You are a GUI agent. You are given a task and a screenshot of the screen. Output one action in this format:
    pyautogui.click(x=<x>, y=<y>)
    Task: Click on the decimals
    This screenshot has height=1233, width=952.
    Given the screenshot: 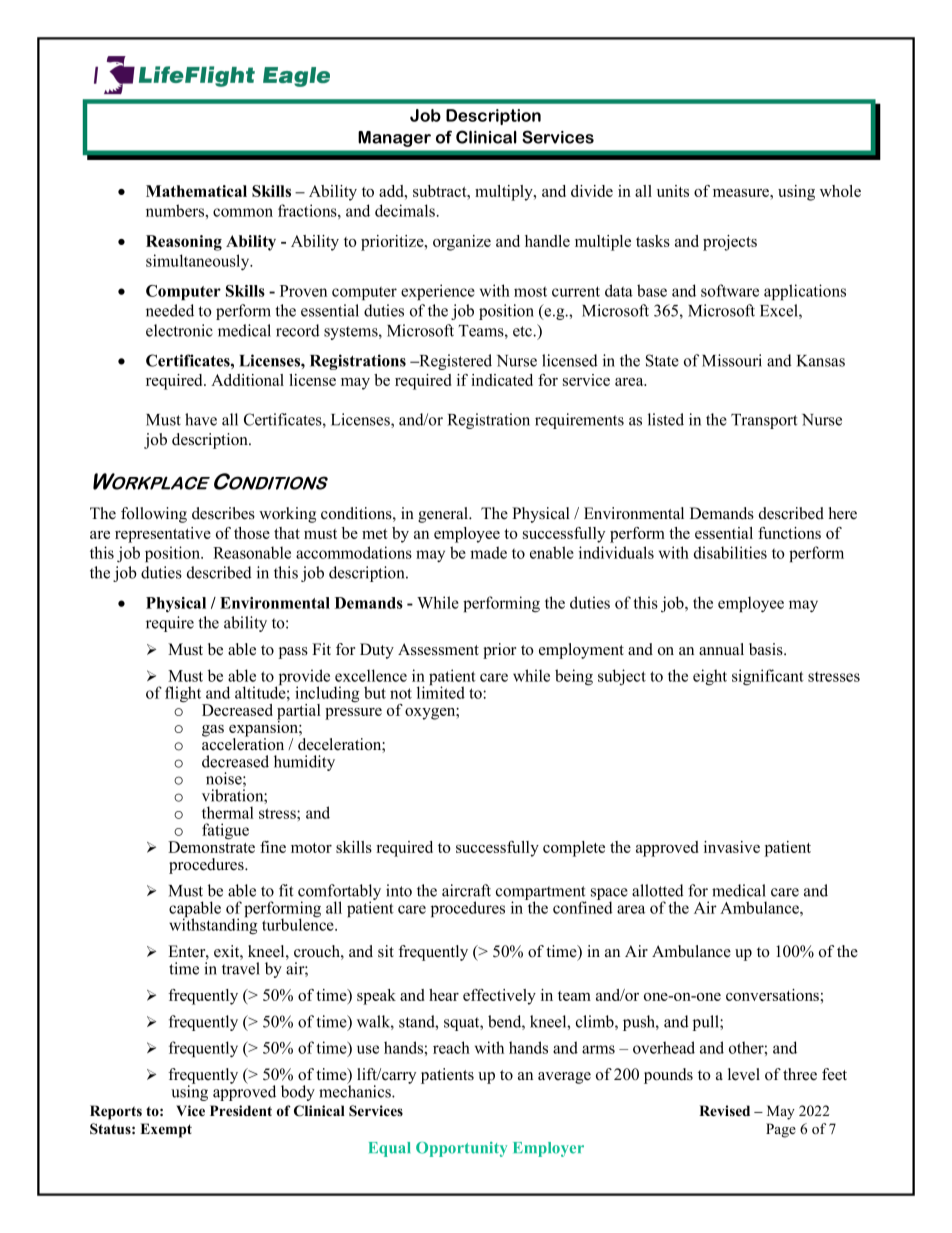 What is the action you would take?
    pyautogui.click(x=406, y=210)
